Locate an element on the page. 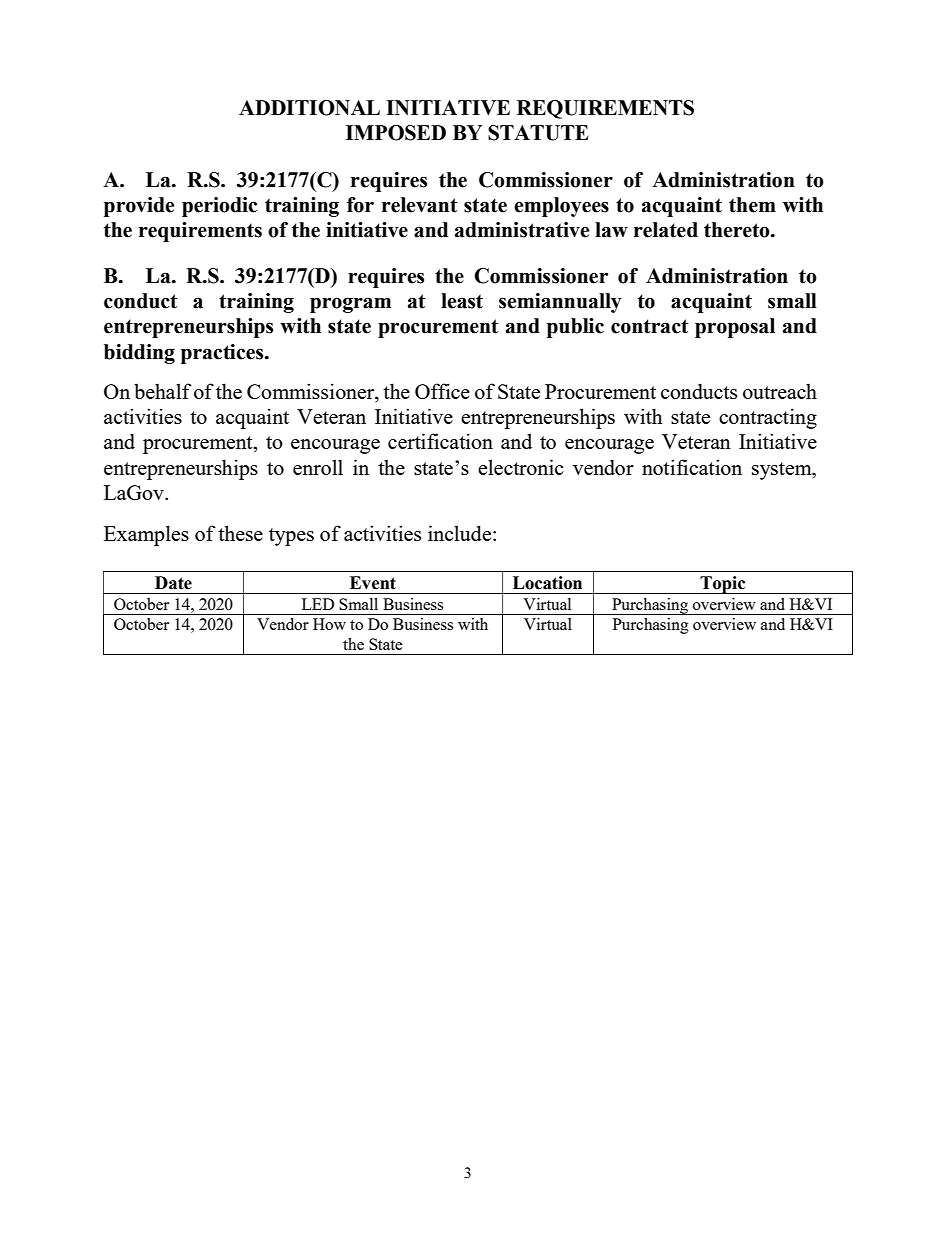 This document has width=952, height=1233. STATUTE is located at coordinates (538, 133).
